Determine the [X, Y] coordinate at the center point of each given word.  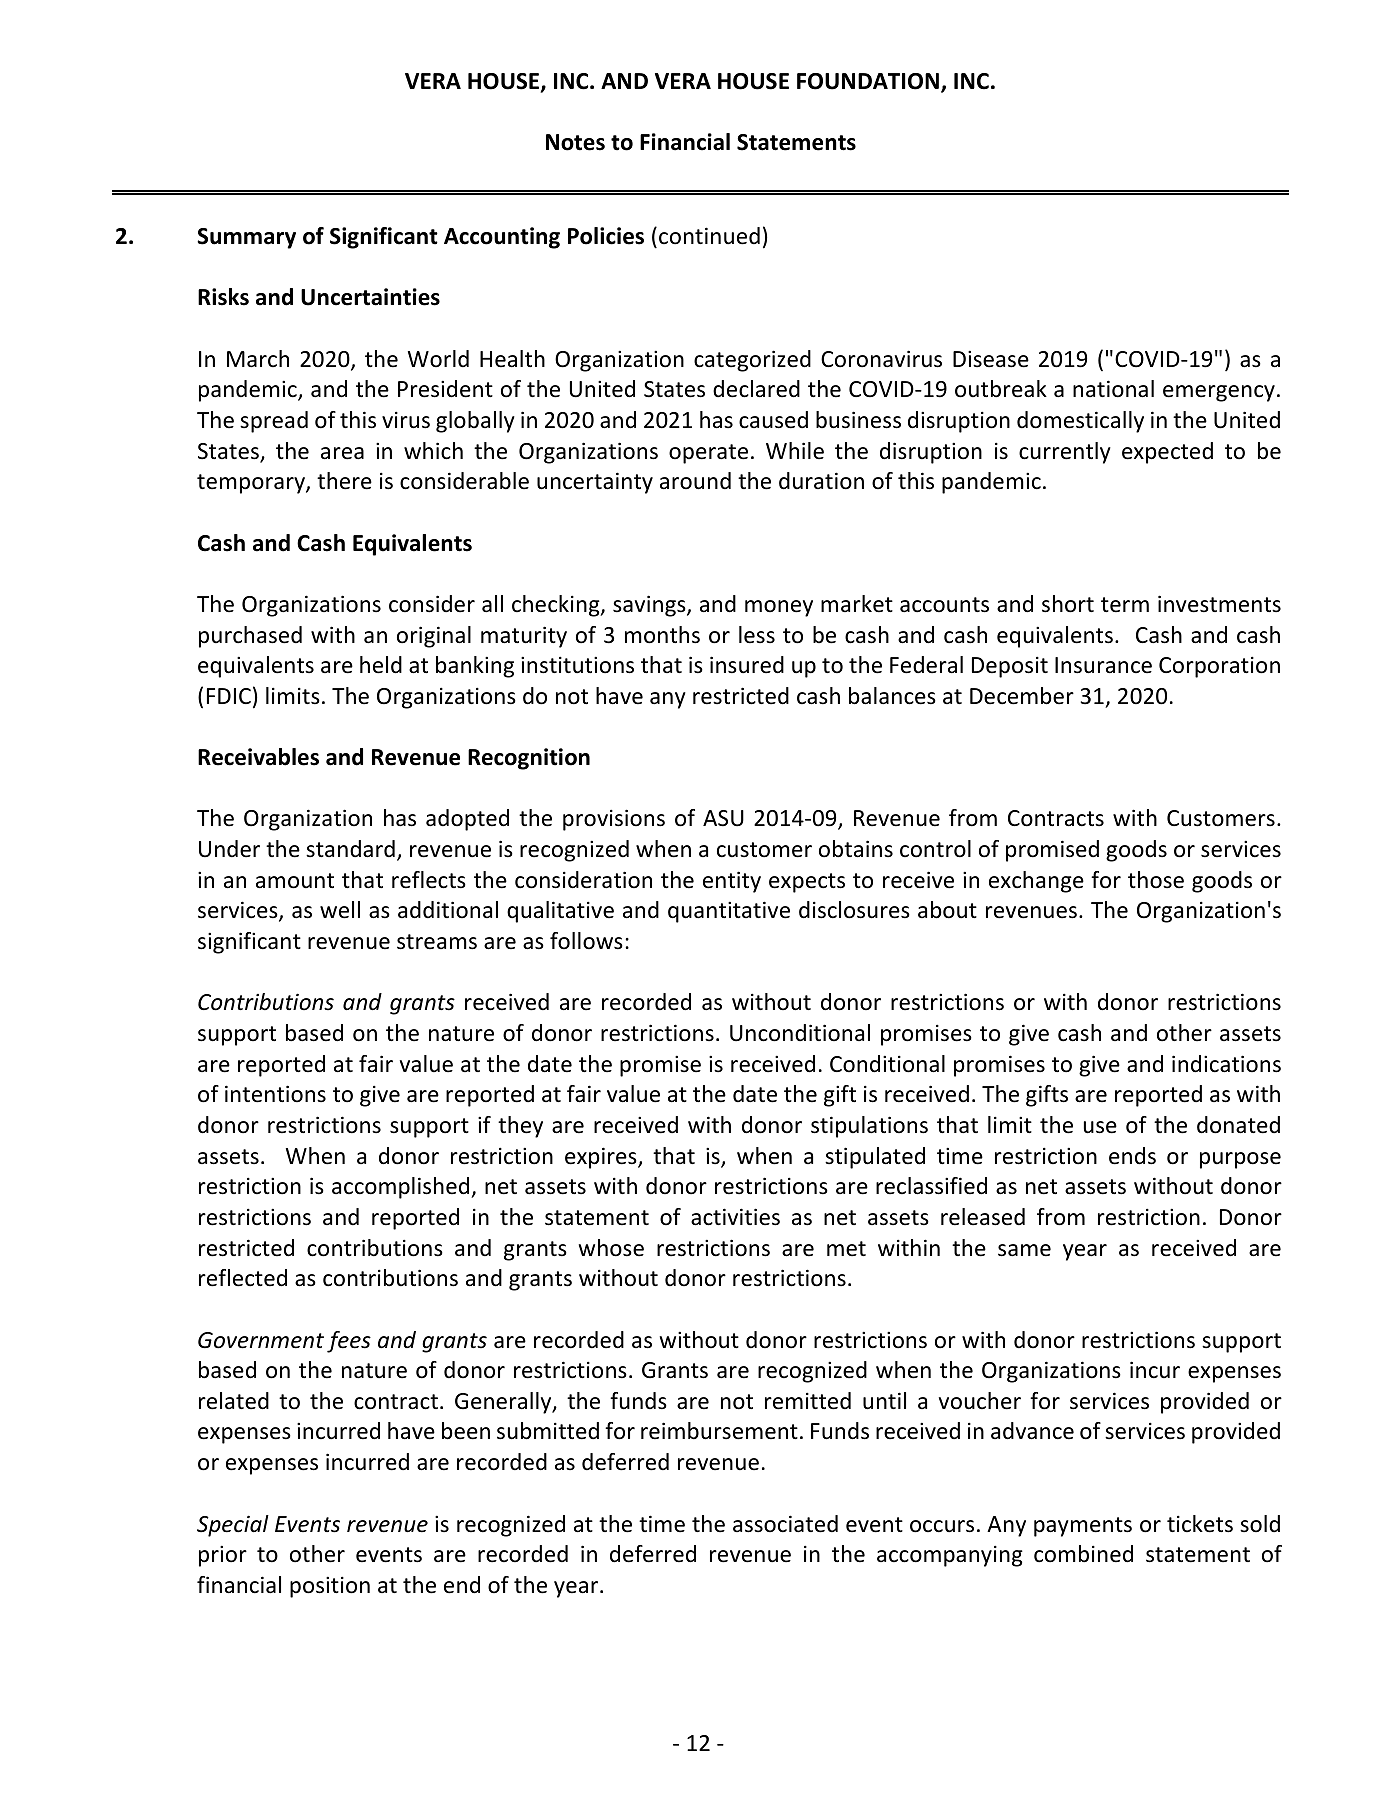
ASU [723, 818]
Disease [991, 359]
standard [350, 849]
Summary [246, 238]
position [330, 1587]
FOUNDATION [868, 81]
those [1156, 880]
